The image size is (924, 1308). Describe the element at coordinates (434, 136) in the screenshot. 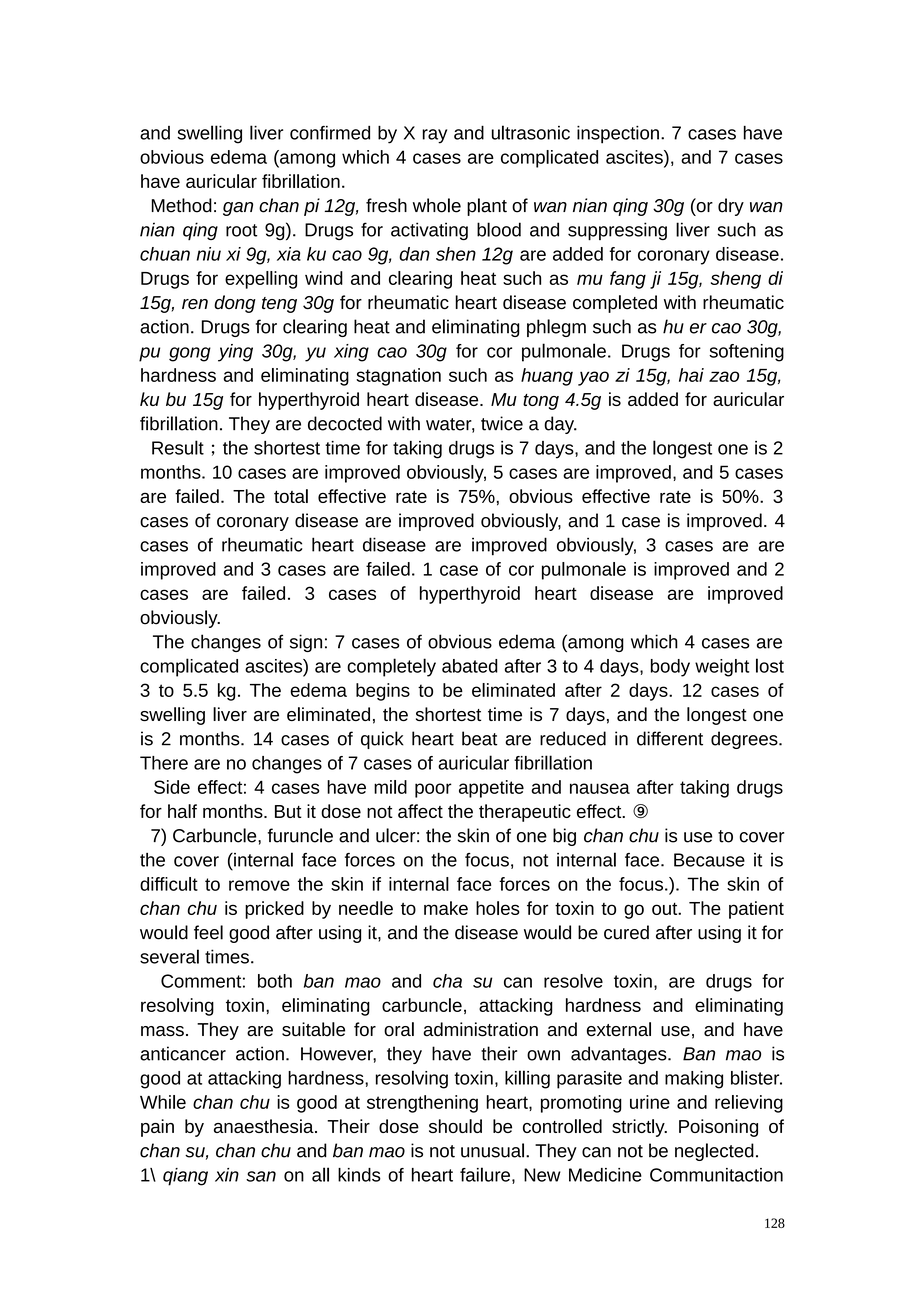

I see `ray` at that location.
